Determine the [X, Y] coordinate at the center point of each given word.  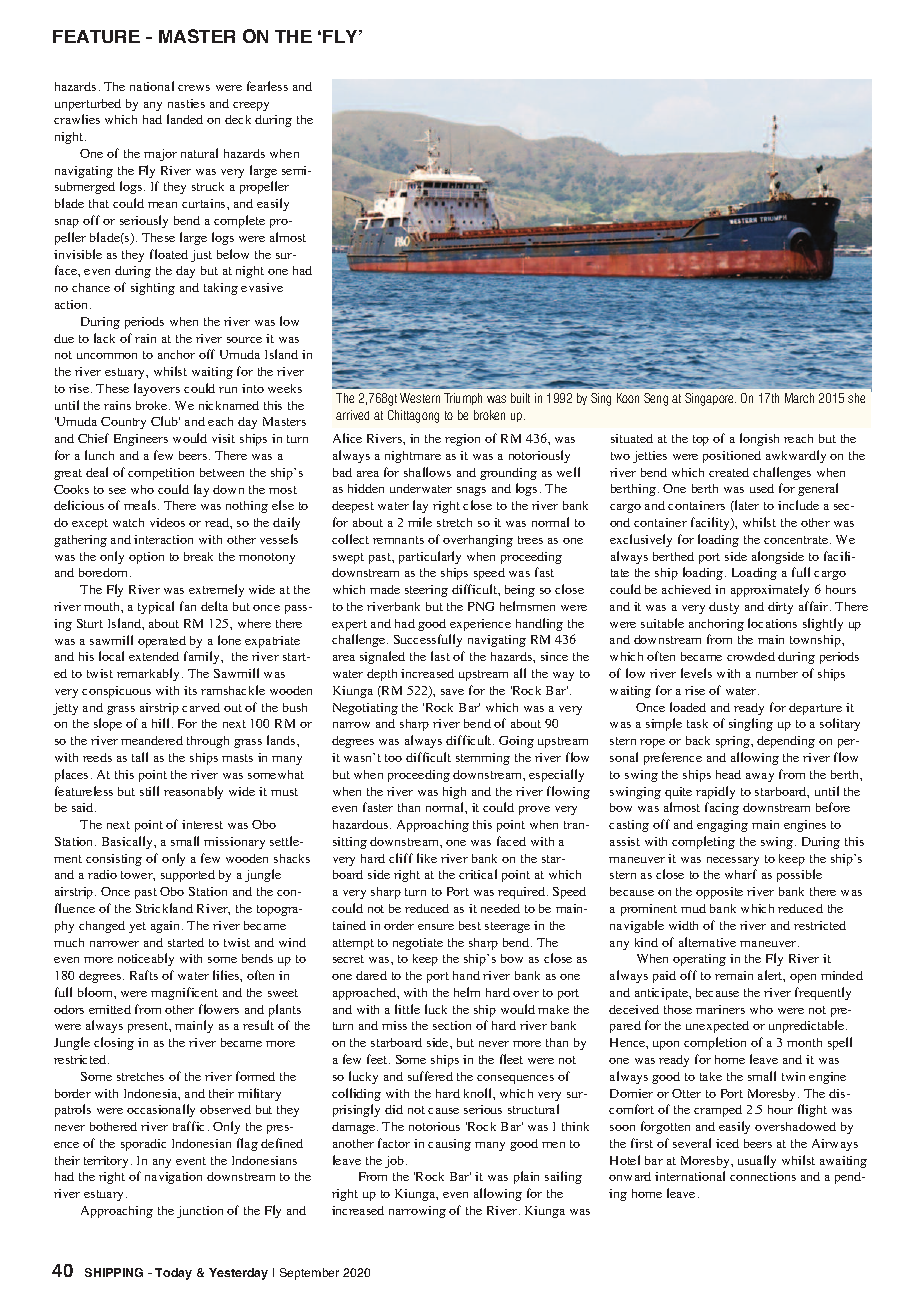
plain [526, 1177]
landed [185, 119]
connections [763, 1176]
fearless [267, 86]
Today [173, 1274]
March [799, 398]
